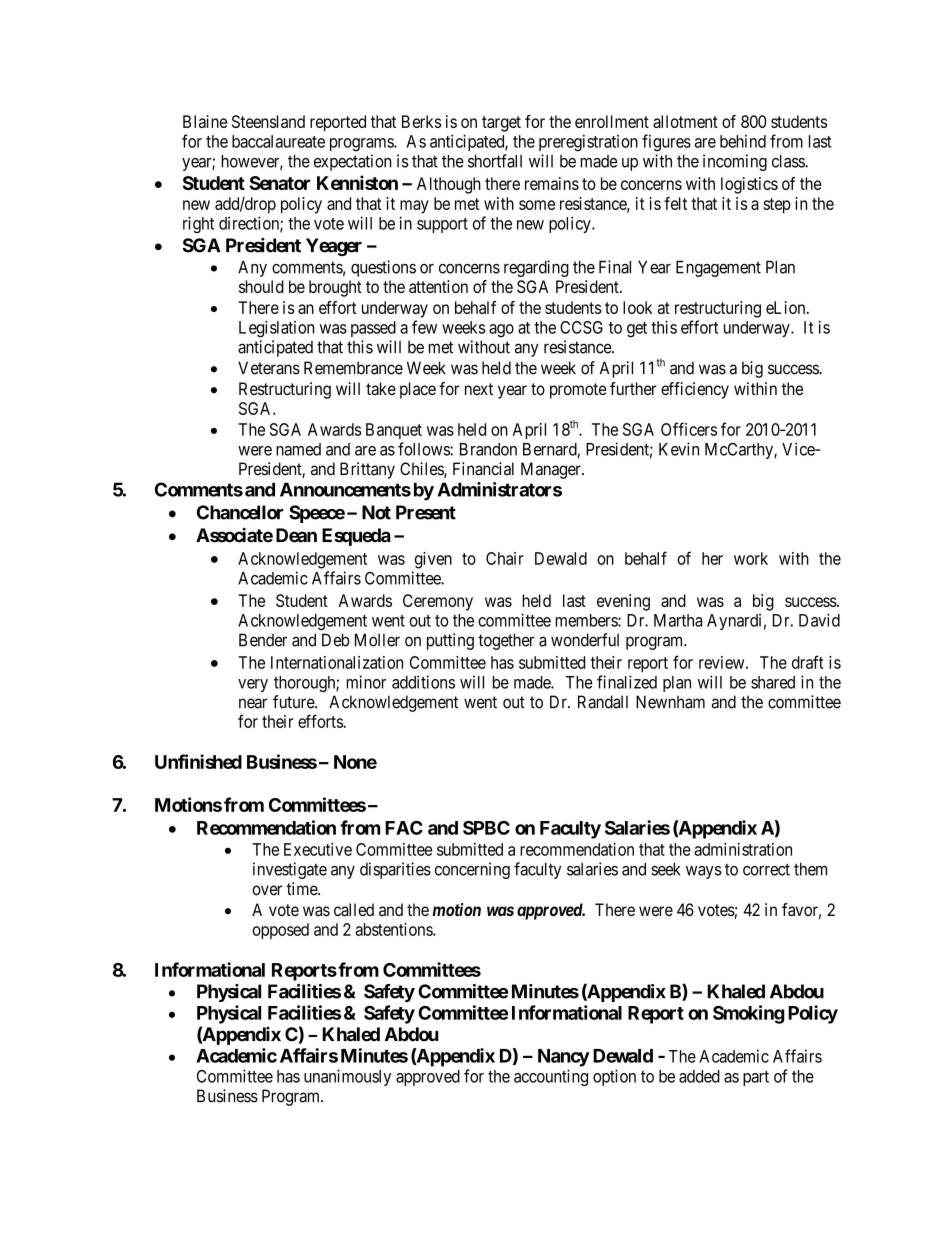  Describe the element at coordinates (318, 849) in the screenshot. I see `Executive` at that location.
